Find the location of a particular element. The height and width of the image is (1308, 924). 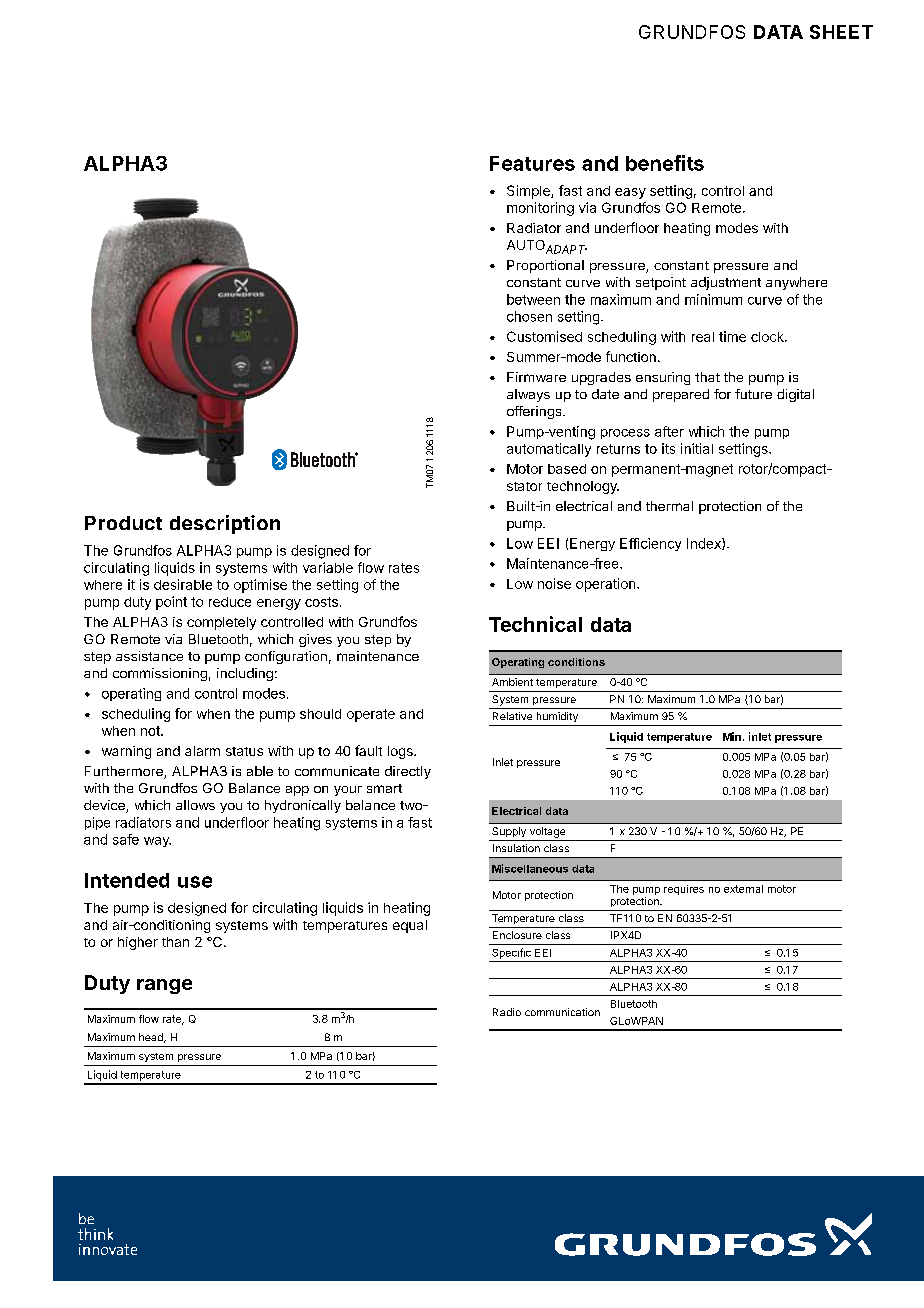

Relative is located at coordinates (512, 716).
